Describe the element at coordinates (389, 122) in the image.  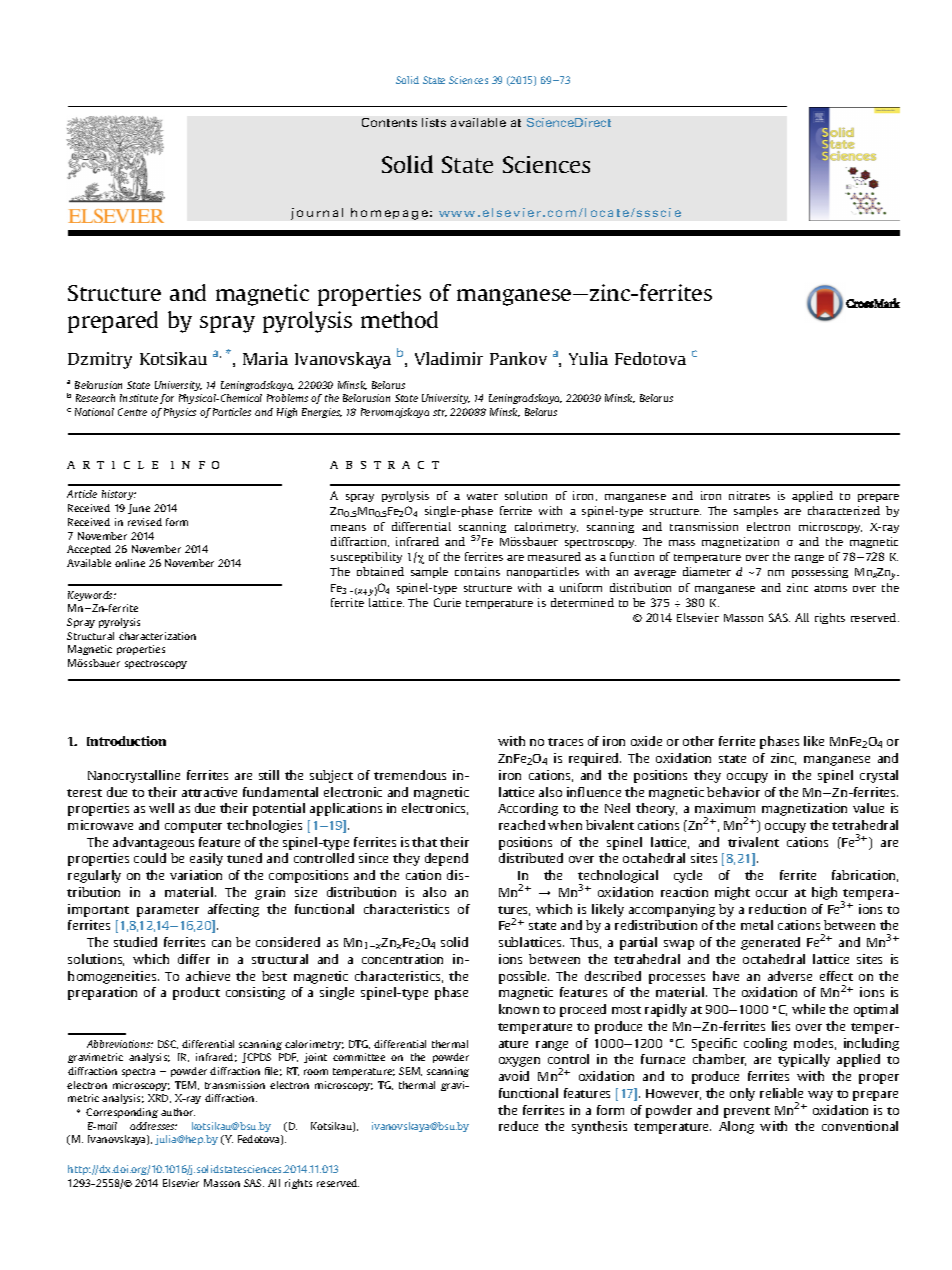
I see `Contents` at that location.
